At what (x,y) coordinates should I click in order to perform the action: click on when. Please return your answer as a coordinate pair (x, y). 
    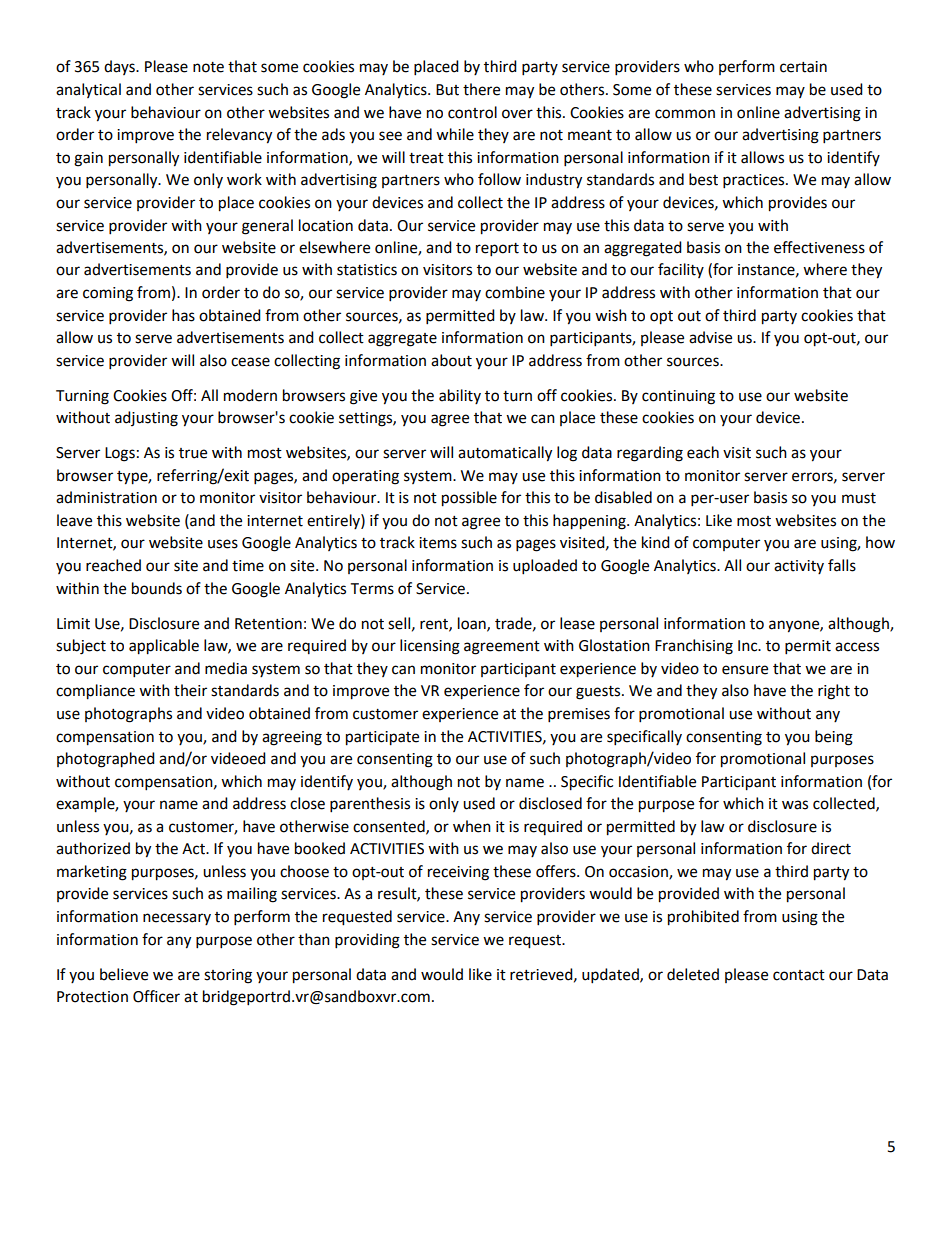
    Looking at the image, I should click on (472, 826).
